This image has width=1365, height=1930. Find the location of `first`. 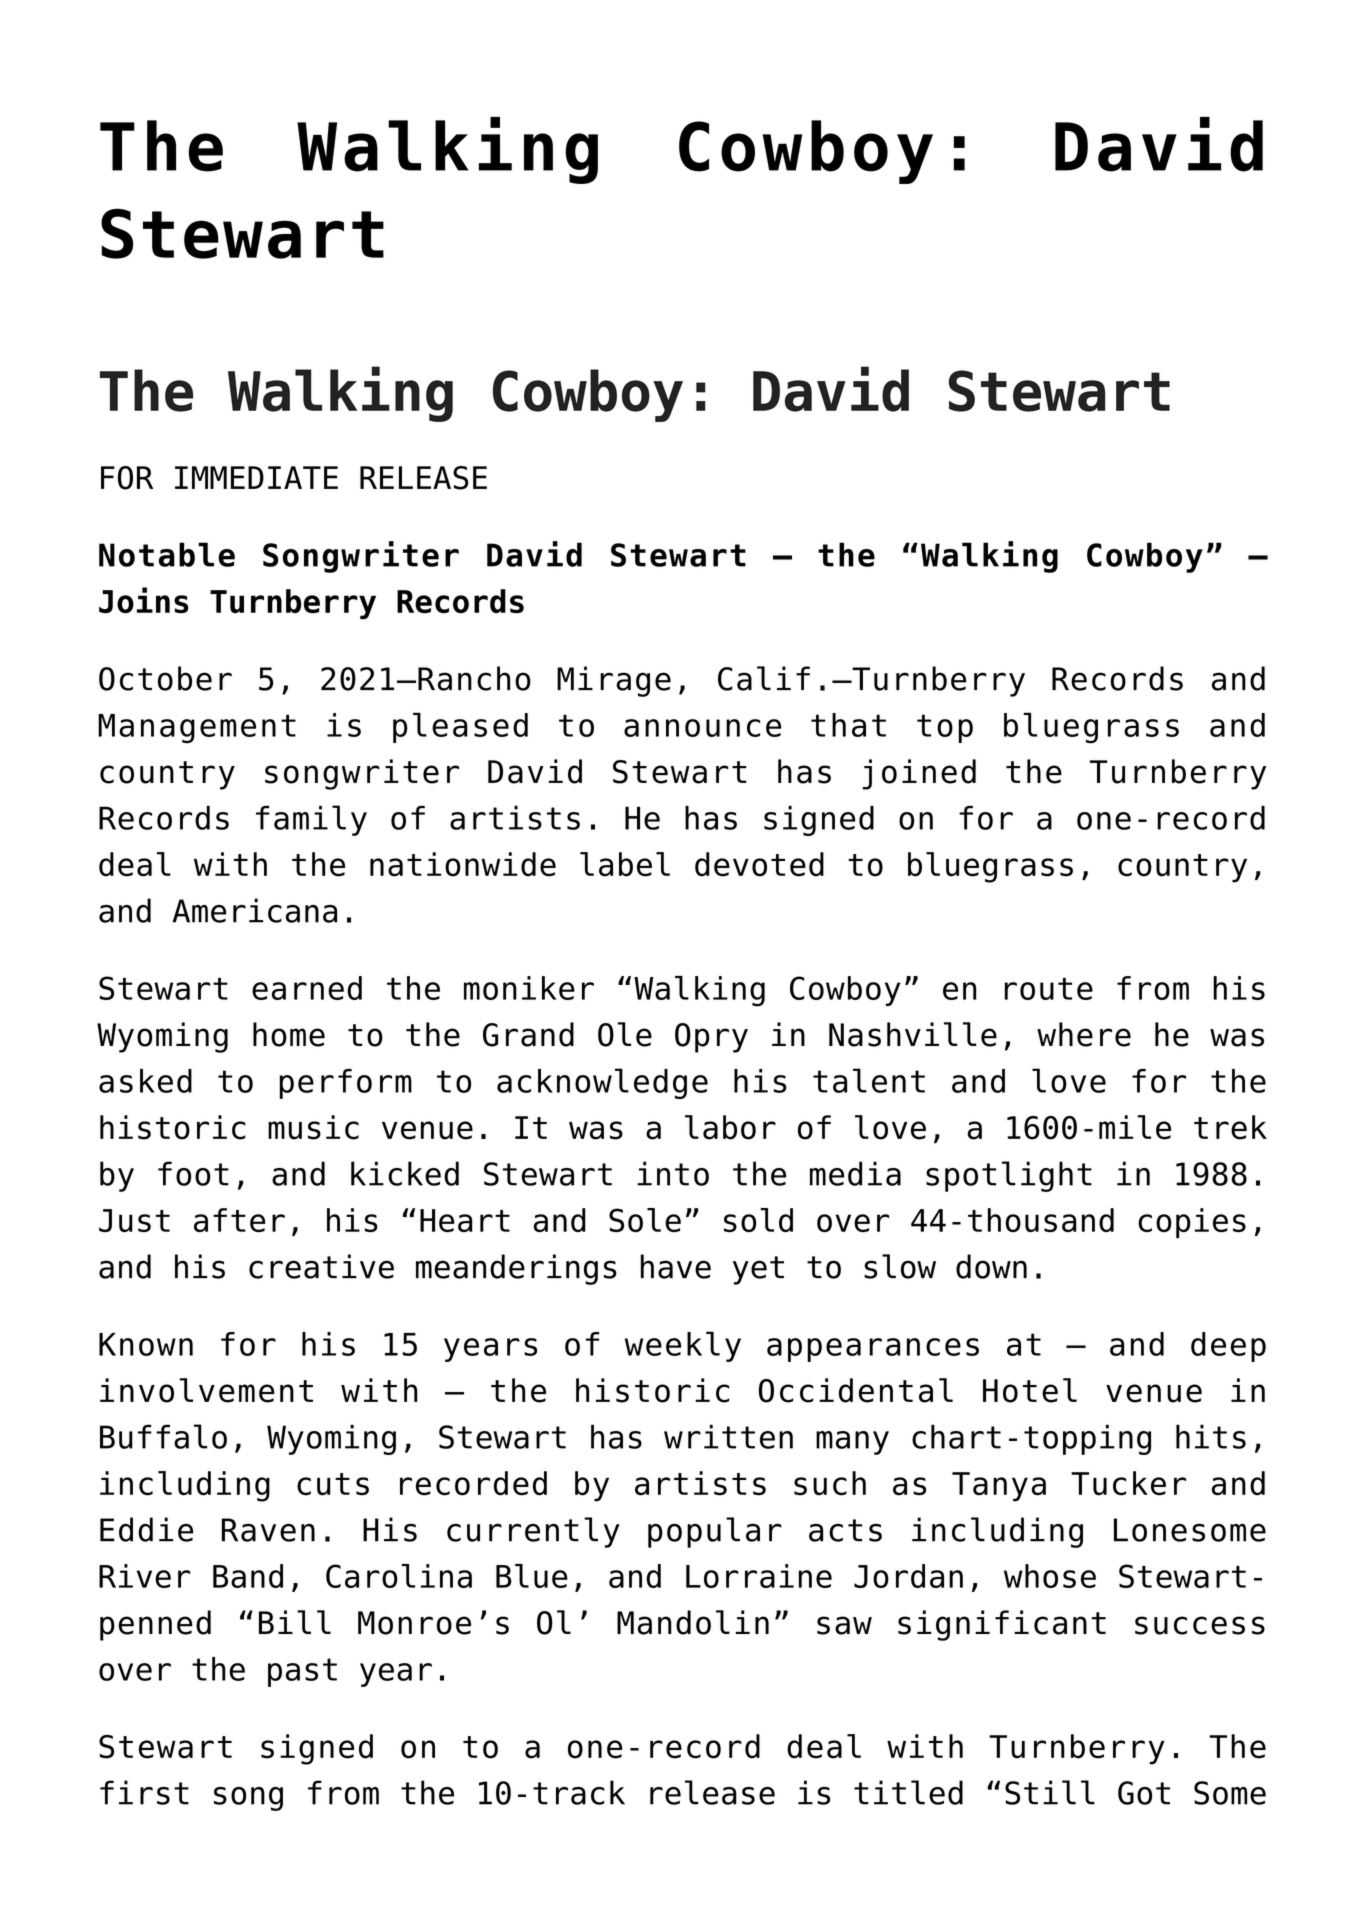

first is located at coordinates (144, 1792).
